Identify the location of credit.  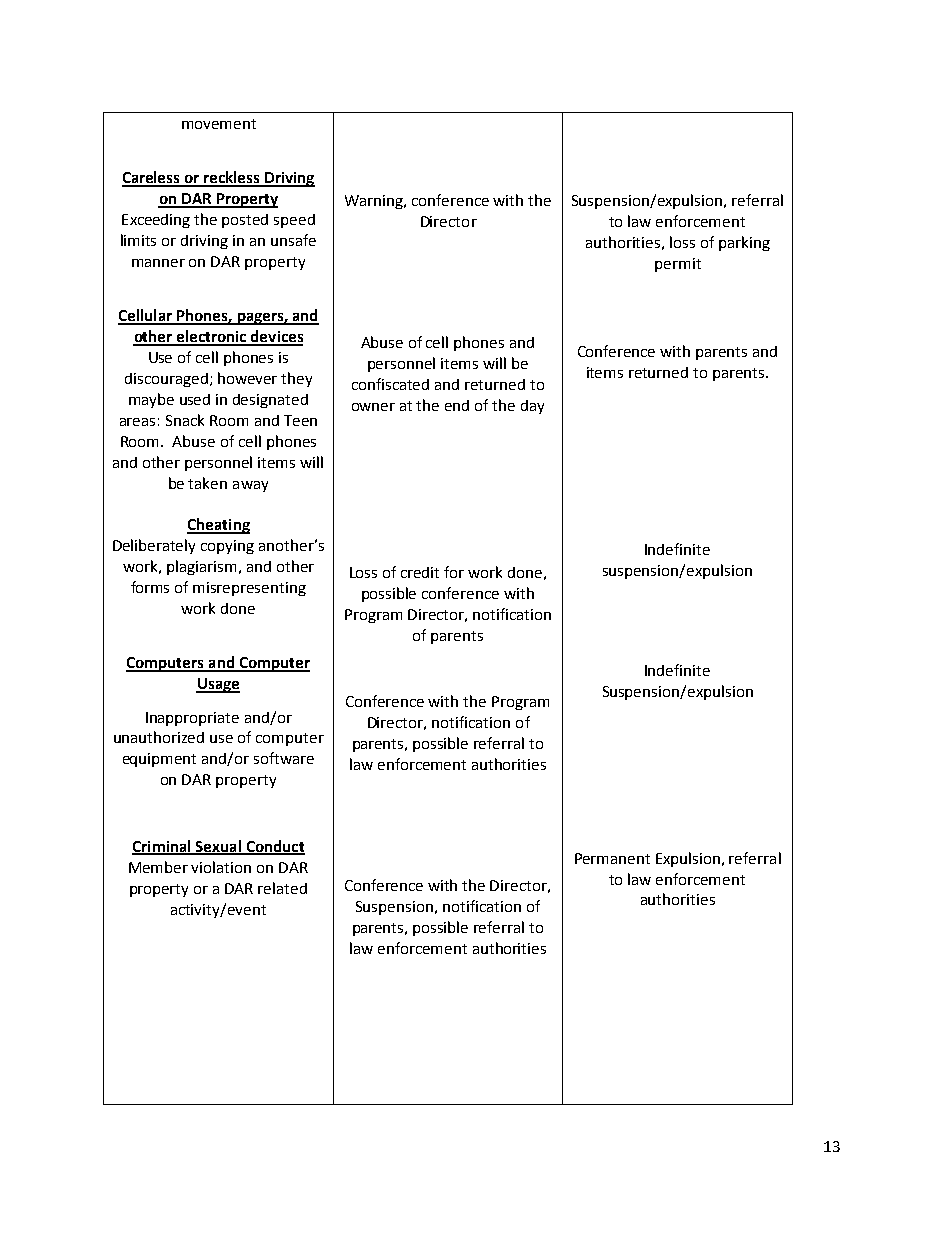
(420, 572).
